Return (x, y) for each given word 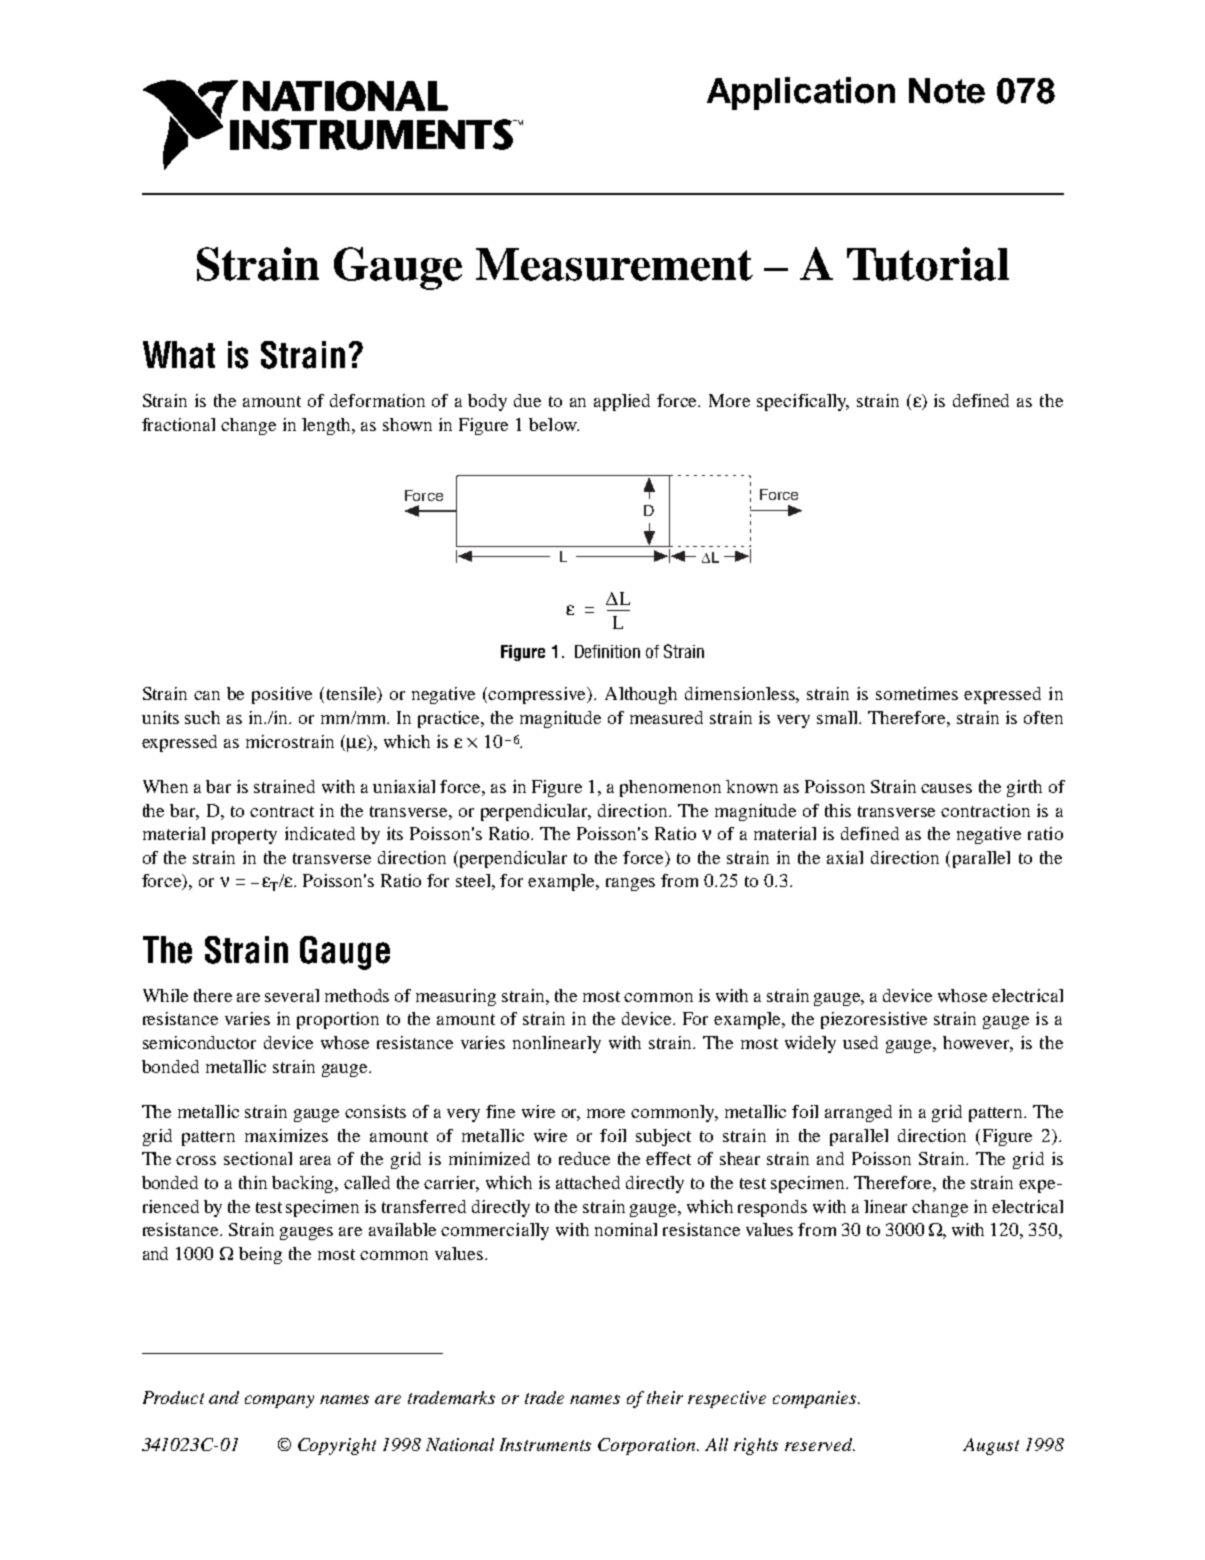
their (665, 1397)
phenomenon (670, 788)
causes (946, 788)
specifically (803, 402)
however (978, 1044)
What (179, 355)
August (991, 1446)
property (244, 836)
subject (663, 1137)
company (279, 1401)
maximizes (286, 1135)
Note (947, 91)
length (328, 426)
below (554, 424)
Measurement (614, 264)
